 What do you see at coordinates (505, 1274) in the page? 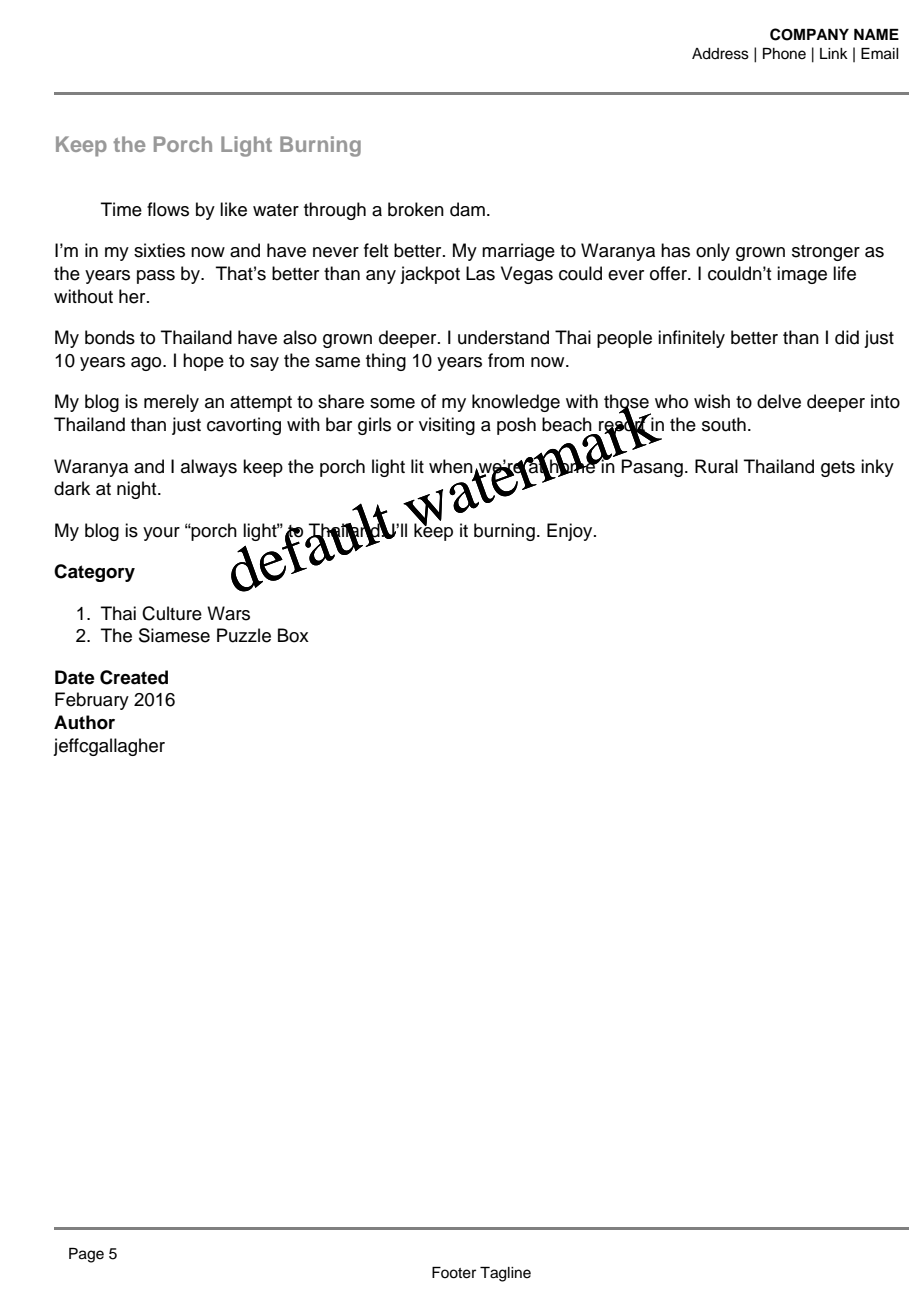
I see `Tagline` at bounding box center [505, 1274].
